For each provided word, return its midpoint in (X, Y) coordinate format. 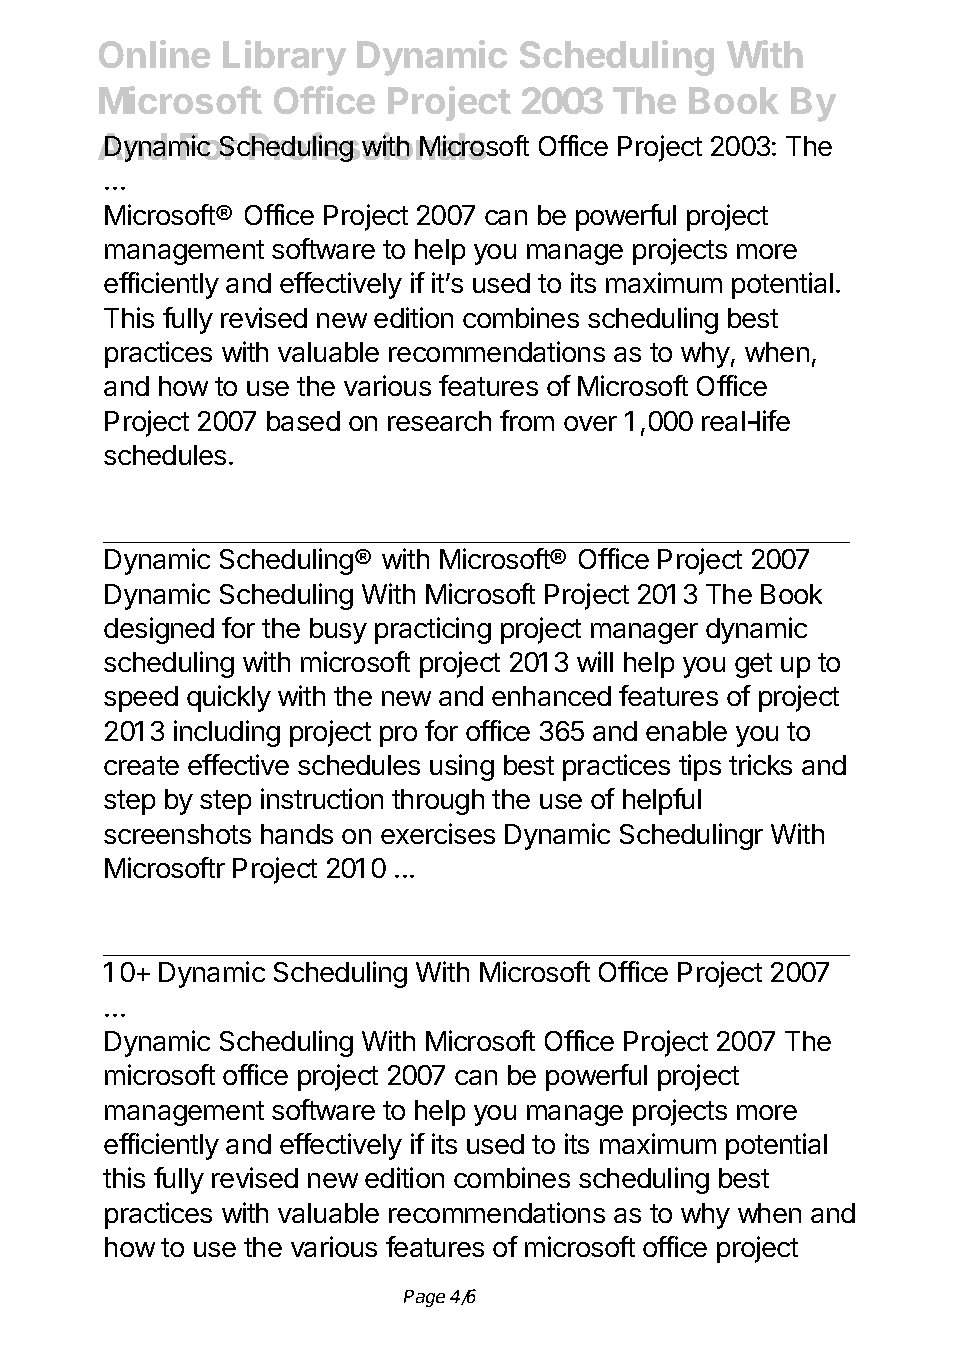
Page (424, 1298)
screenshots (177, 834)
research (439, 421)
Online (154, 54)
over (590, 423)
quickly (229, 698)
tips (700, 767)
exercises (438, 833)
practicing (433, 630)
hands (297, 834)
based (303, 421)
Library (284, 58)
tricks (760, 764)
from (527, 420)
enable (686, 731)
